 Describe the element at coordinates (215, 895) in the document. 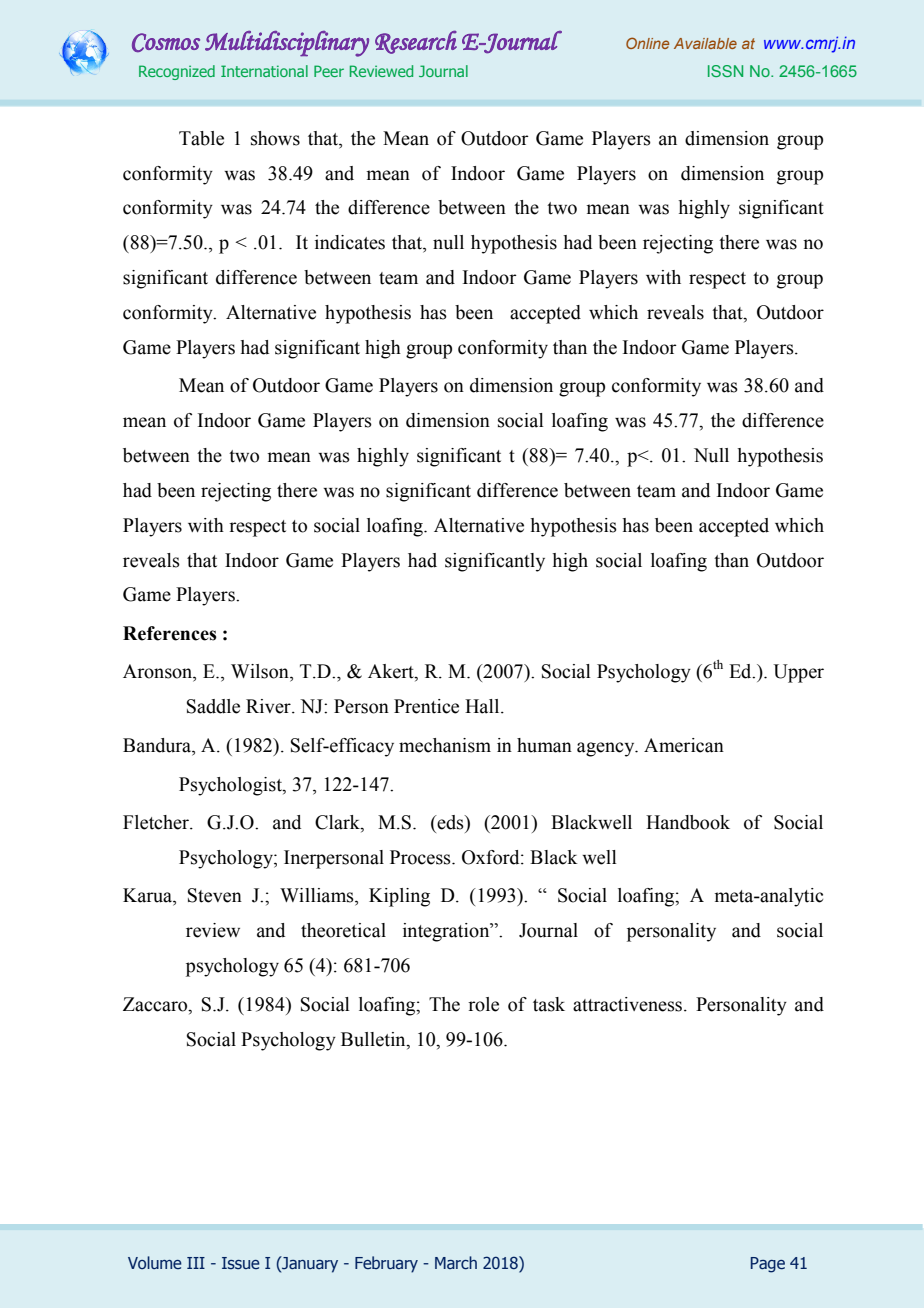

I see `Steven` at that location.
